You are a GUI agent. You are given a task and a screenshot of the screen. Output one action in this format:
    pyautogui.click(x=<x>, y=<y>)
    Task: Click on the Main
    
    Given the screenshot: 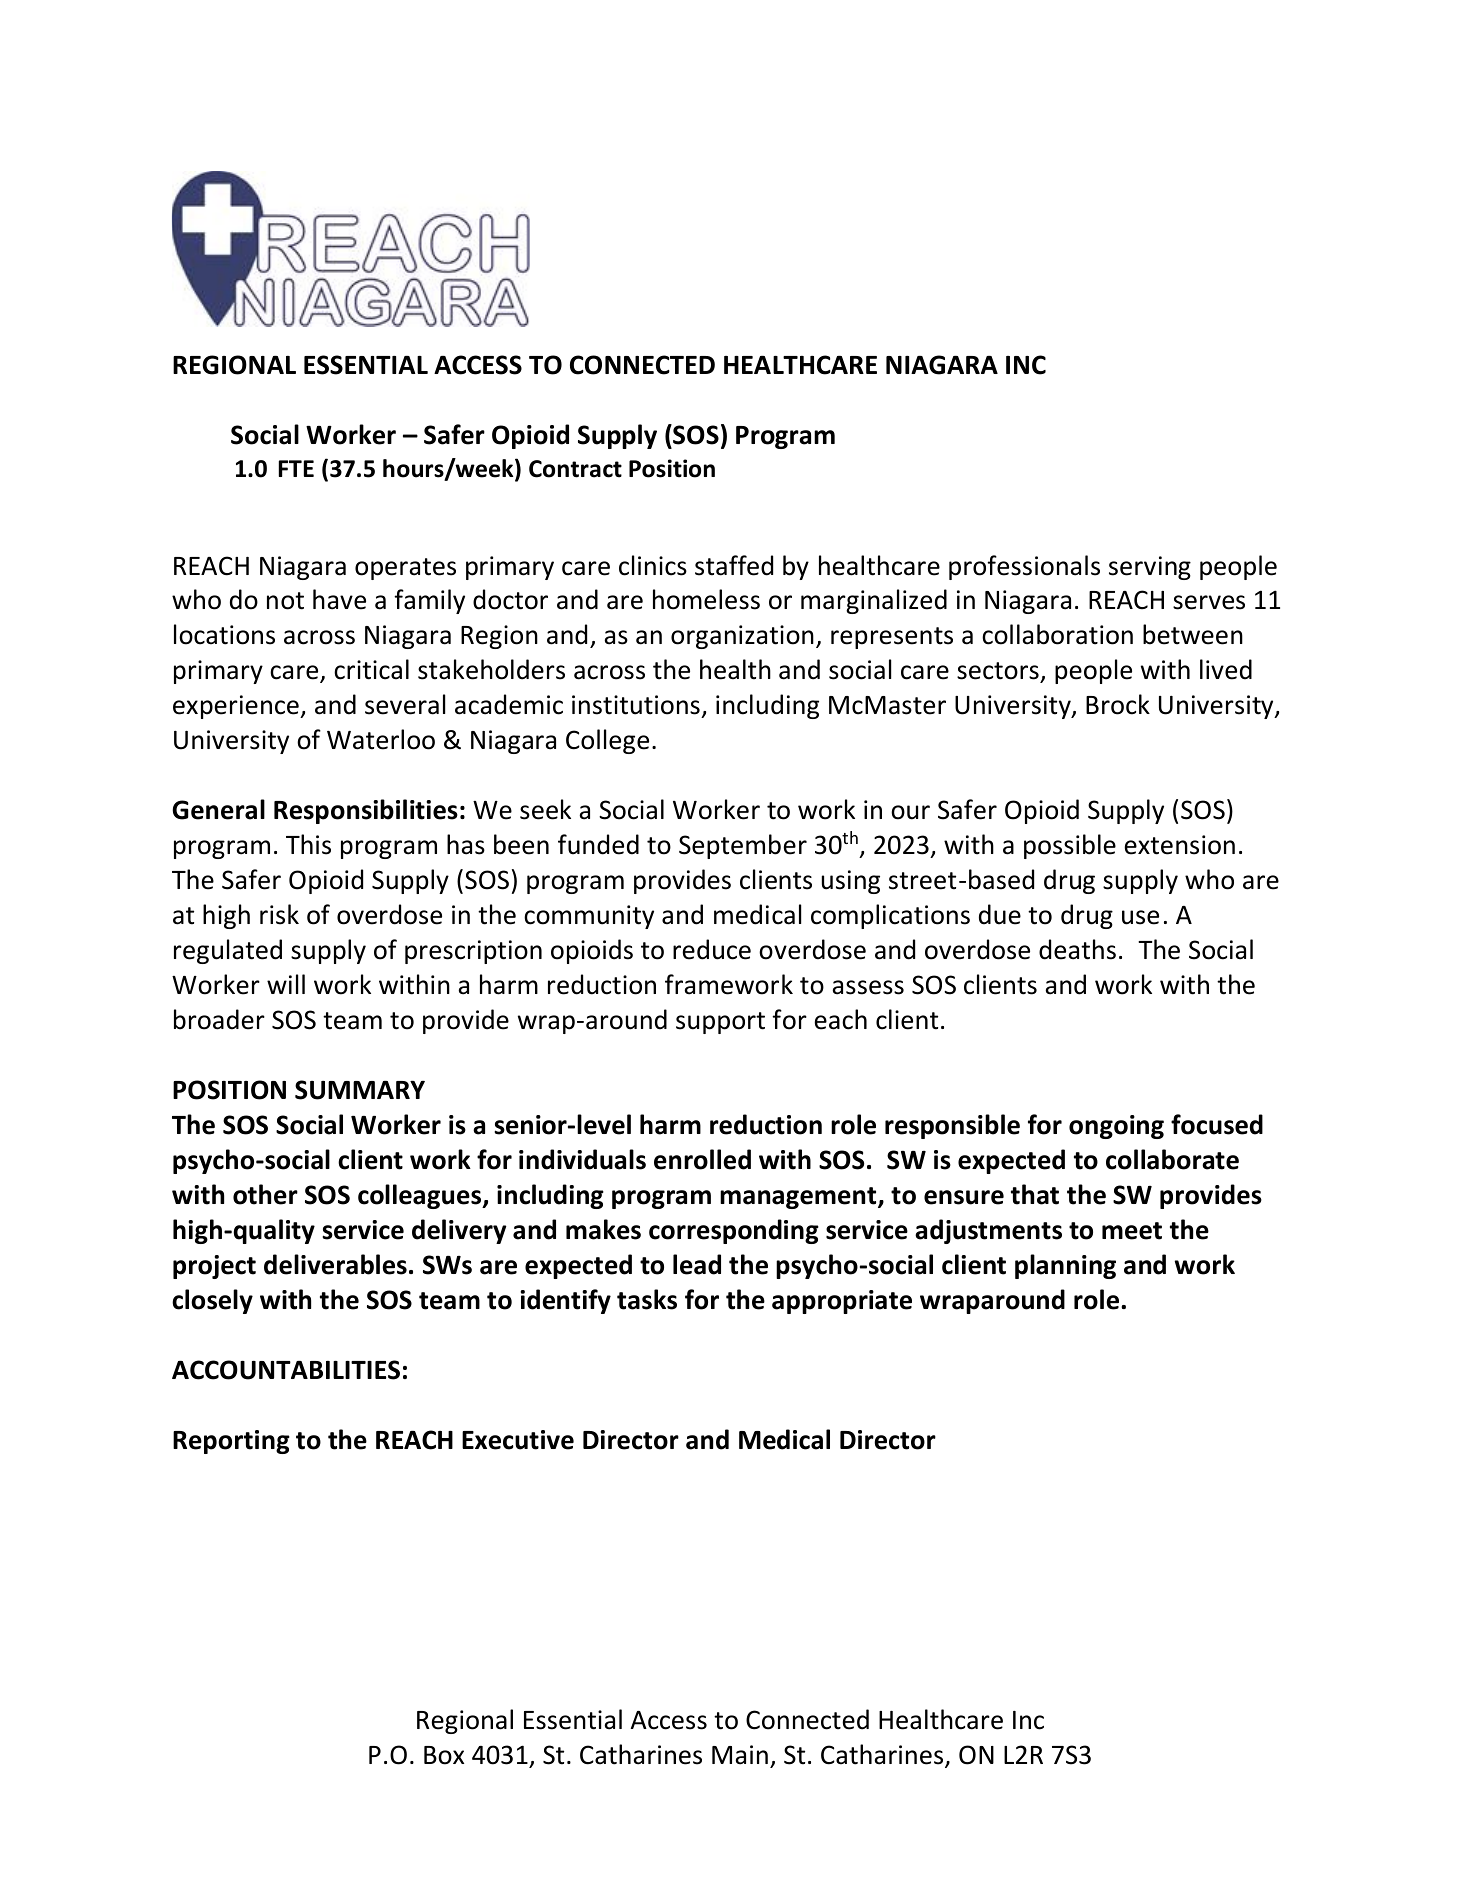 What is the action you would take?
    pyautogui.click(x=740, y=1755)
